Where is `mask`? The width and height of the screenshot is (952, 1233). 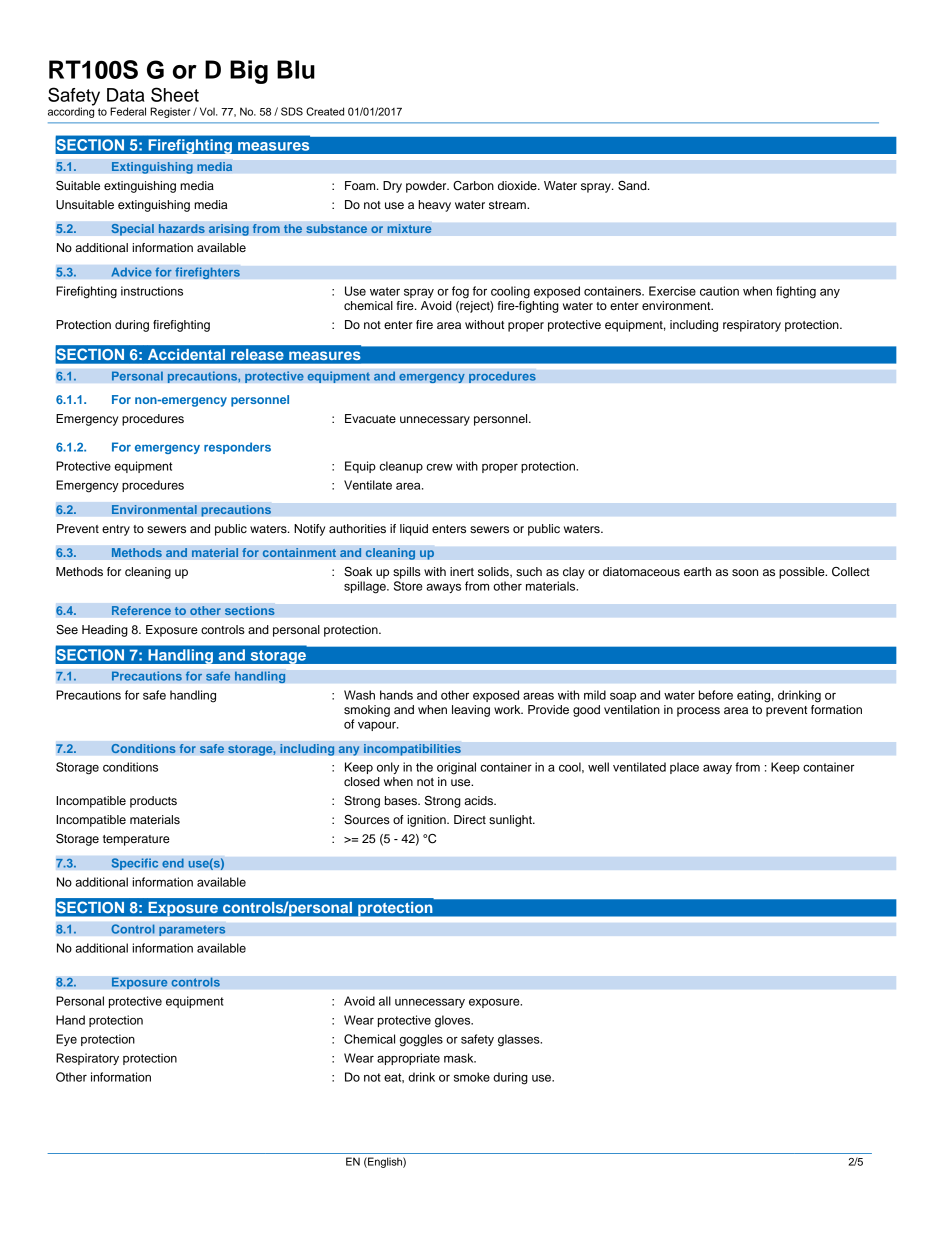 mask is located at coordinates (460, 1058).
